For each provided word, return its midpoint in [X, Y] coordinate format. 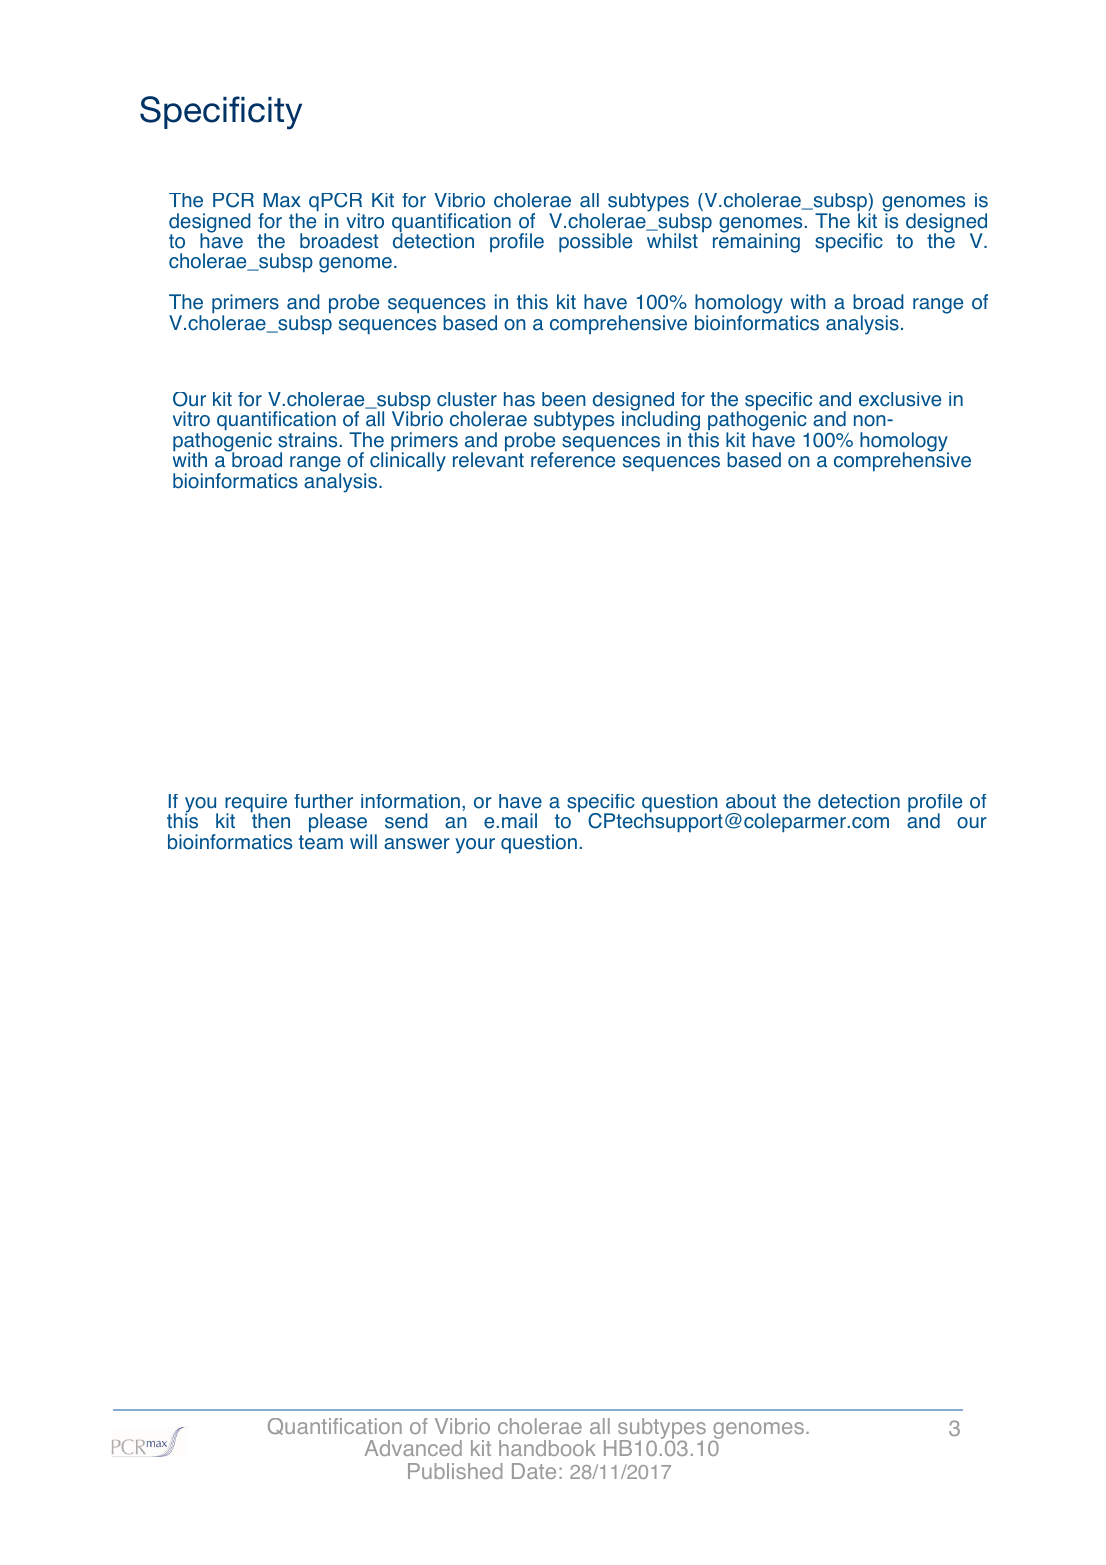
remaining [756, 242]
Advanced [413, 1448]
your [475, 846]
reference [573, 459]
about [751, 801]
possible [595, 242]
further [323, 801]
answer [417, 844]
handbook [547, 1448]
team [321, 842]
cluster [467, 399]
